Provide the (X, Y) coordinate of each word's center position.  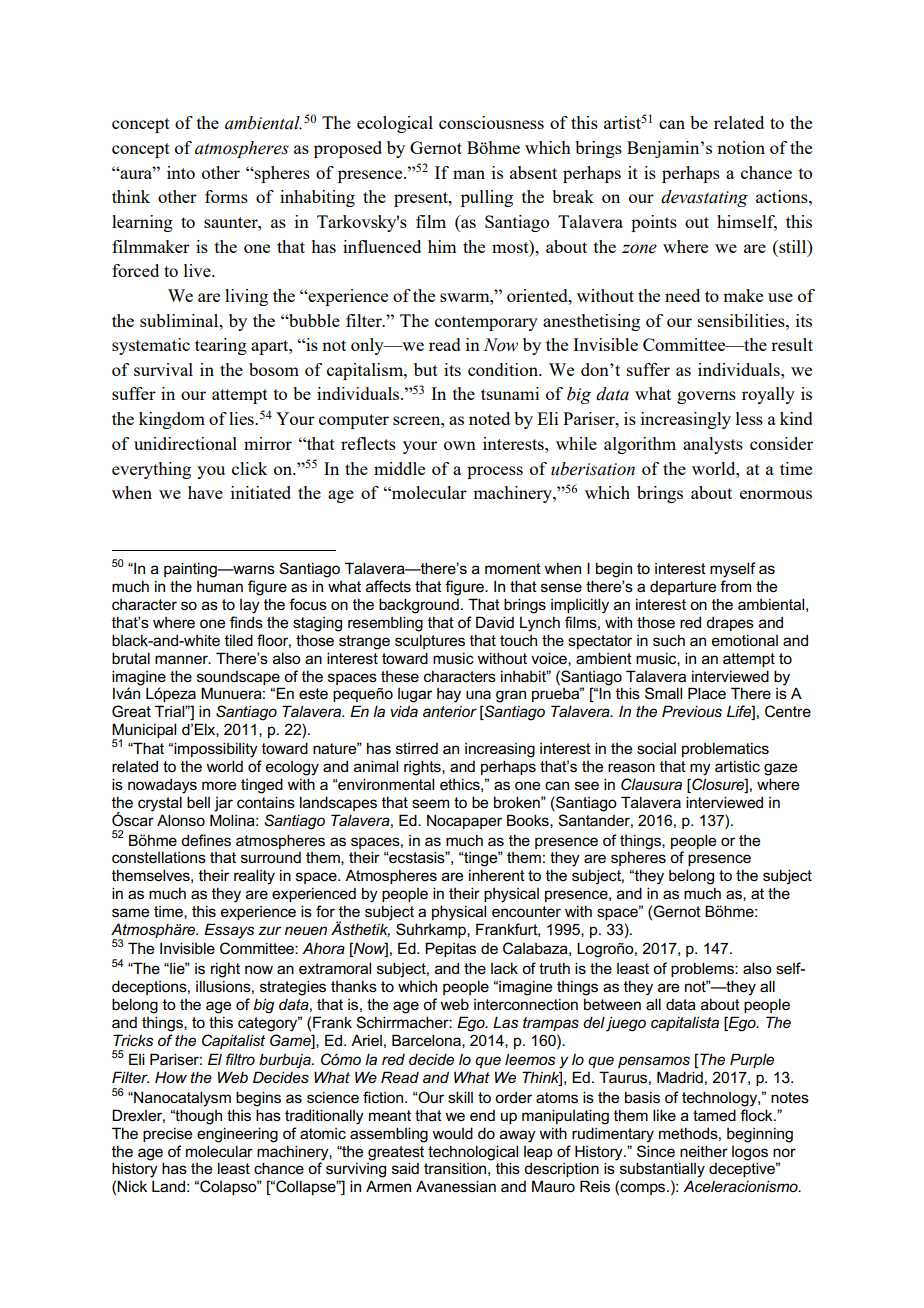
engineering (237, 1135)
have (205, 492)
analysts (713, 445)
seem (430, 803)
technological (473, 1153)
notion (741, 147)
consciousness (491, 122)
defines (206, 840)
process (495, 472)
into (181, 172)
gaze (780, 769)
